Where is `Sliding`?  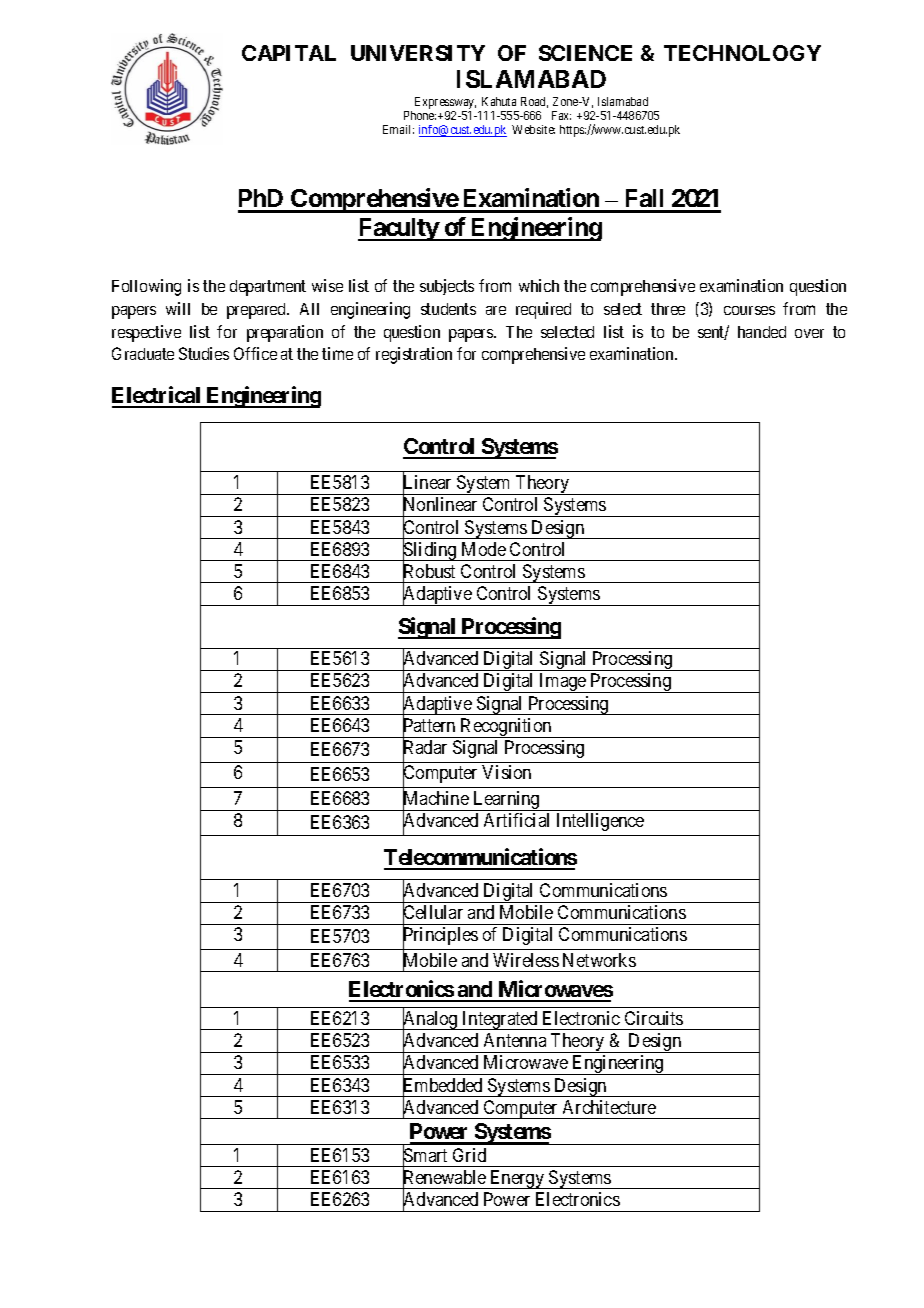
Sliding is located at coordinates (430, 552).
